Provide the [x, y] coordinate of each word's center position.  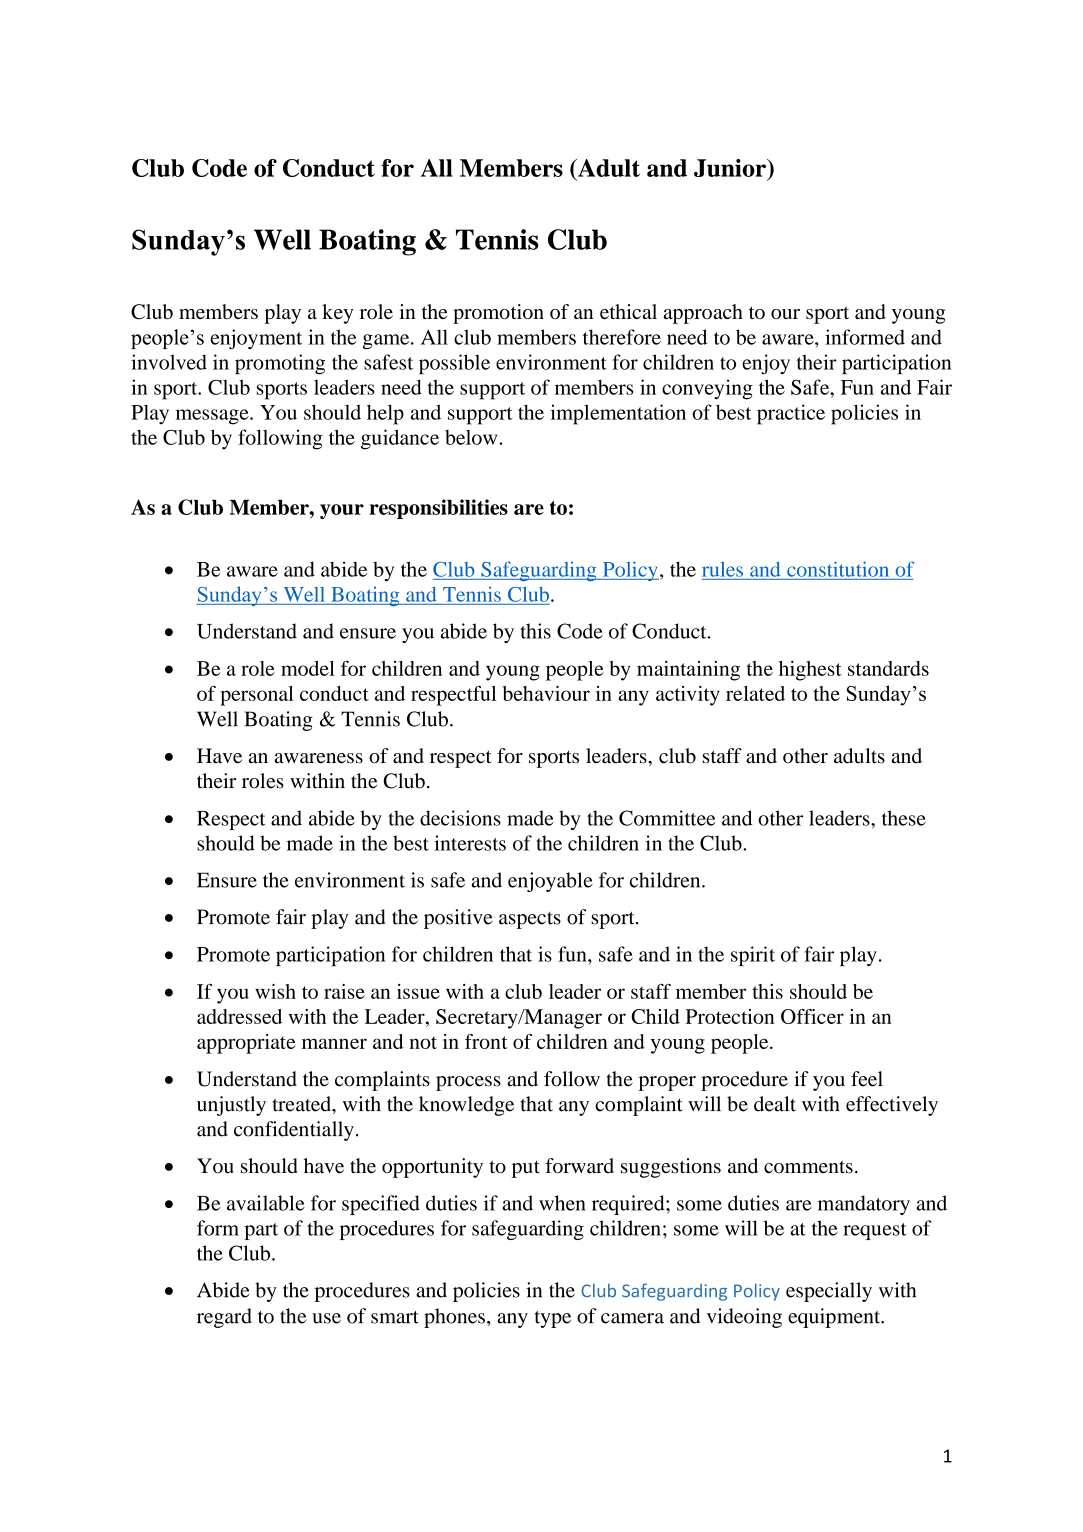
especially [829, 1292]
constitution [838, 569]
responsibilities [438, 509]
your [342, 511]
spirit [753, 956]
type [553, 1319]
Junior [731, 168]
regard [224, 1318]
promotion [498, 314]
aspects [530, 920]
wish [275, 991]
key [337, 314]
